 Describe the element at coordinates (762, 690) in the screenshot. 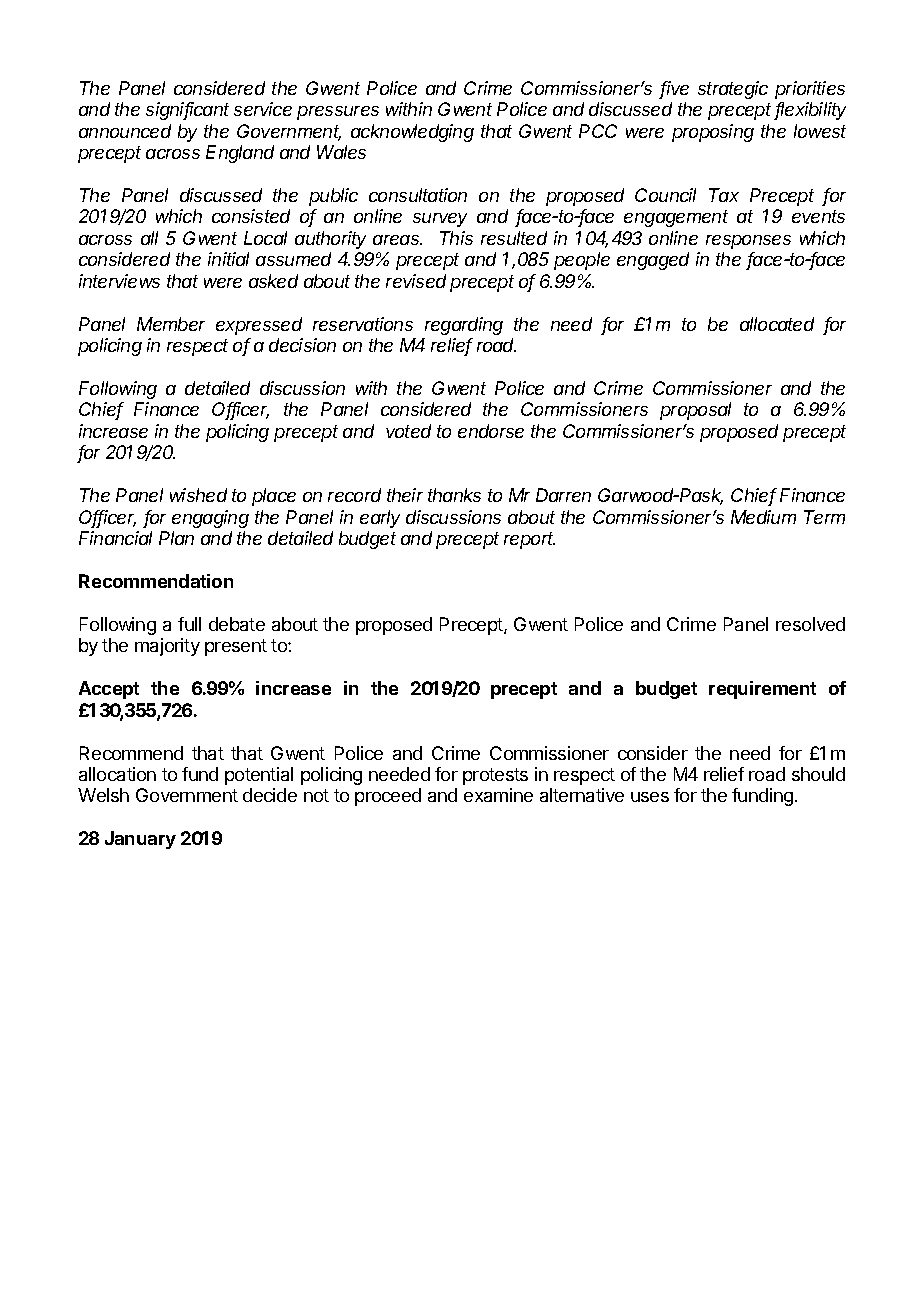

I see `requirement` at that location.
